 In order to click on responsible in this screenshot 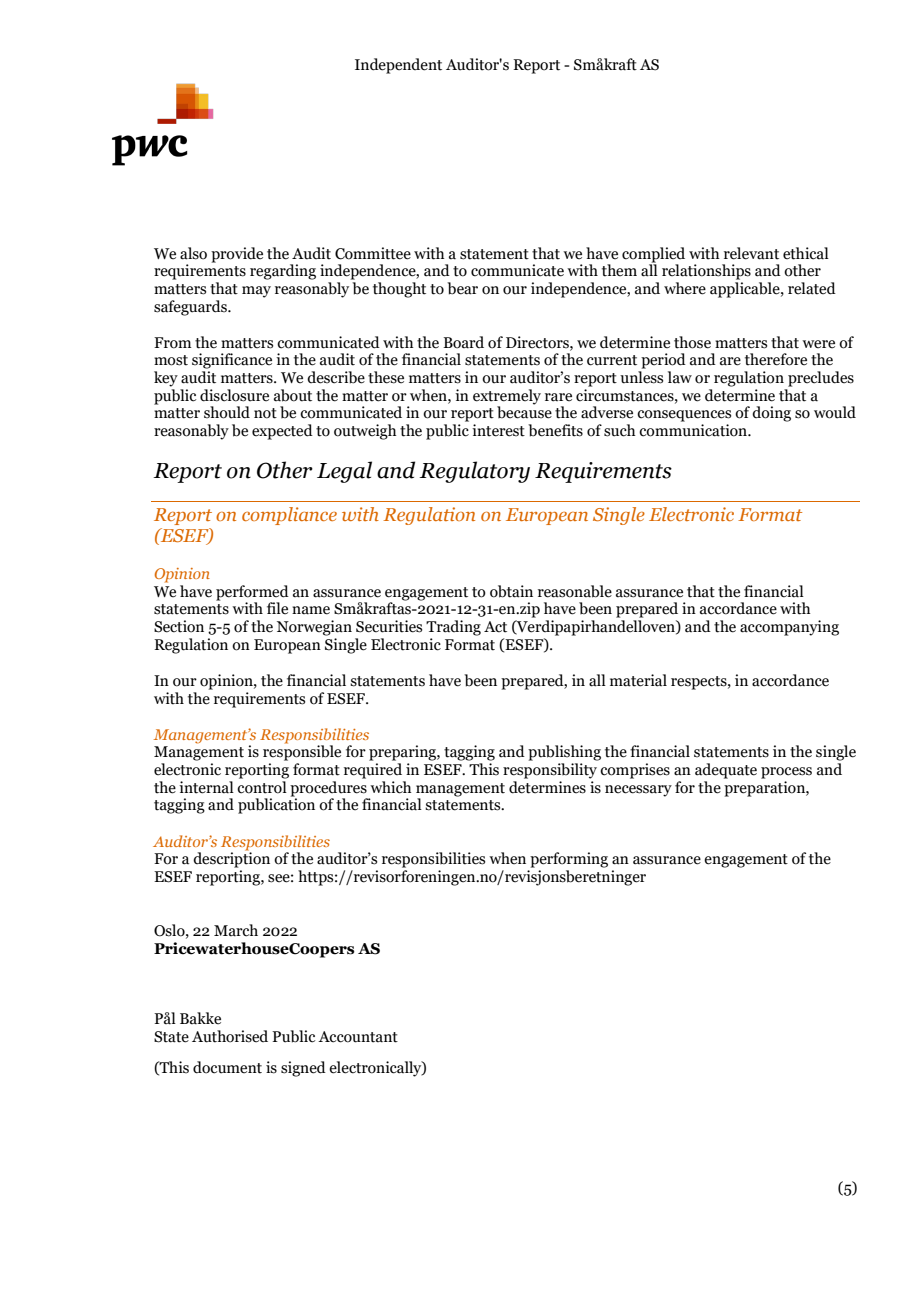, I will do `click(302, 752)`.
